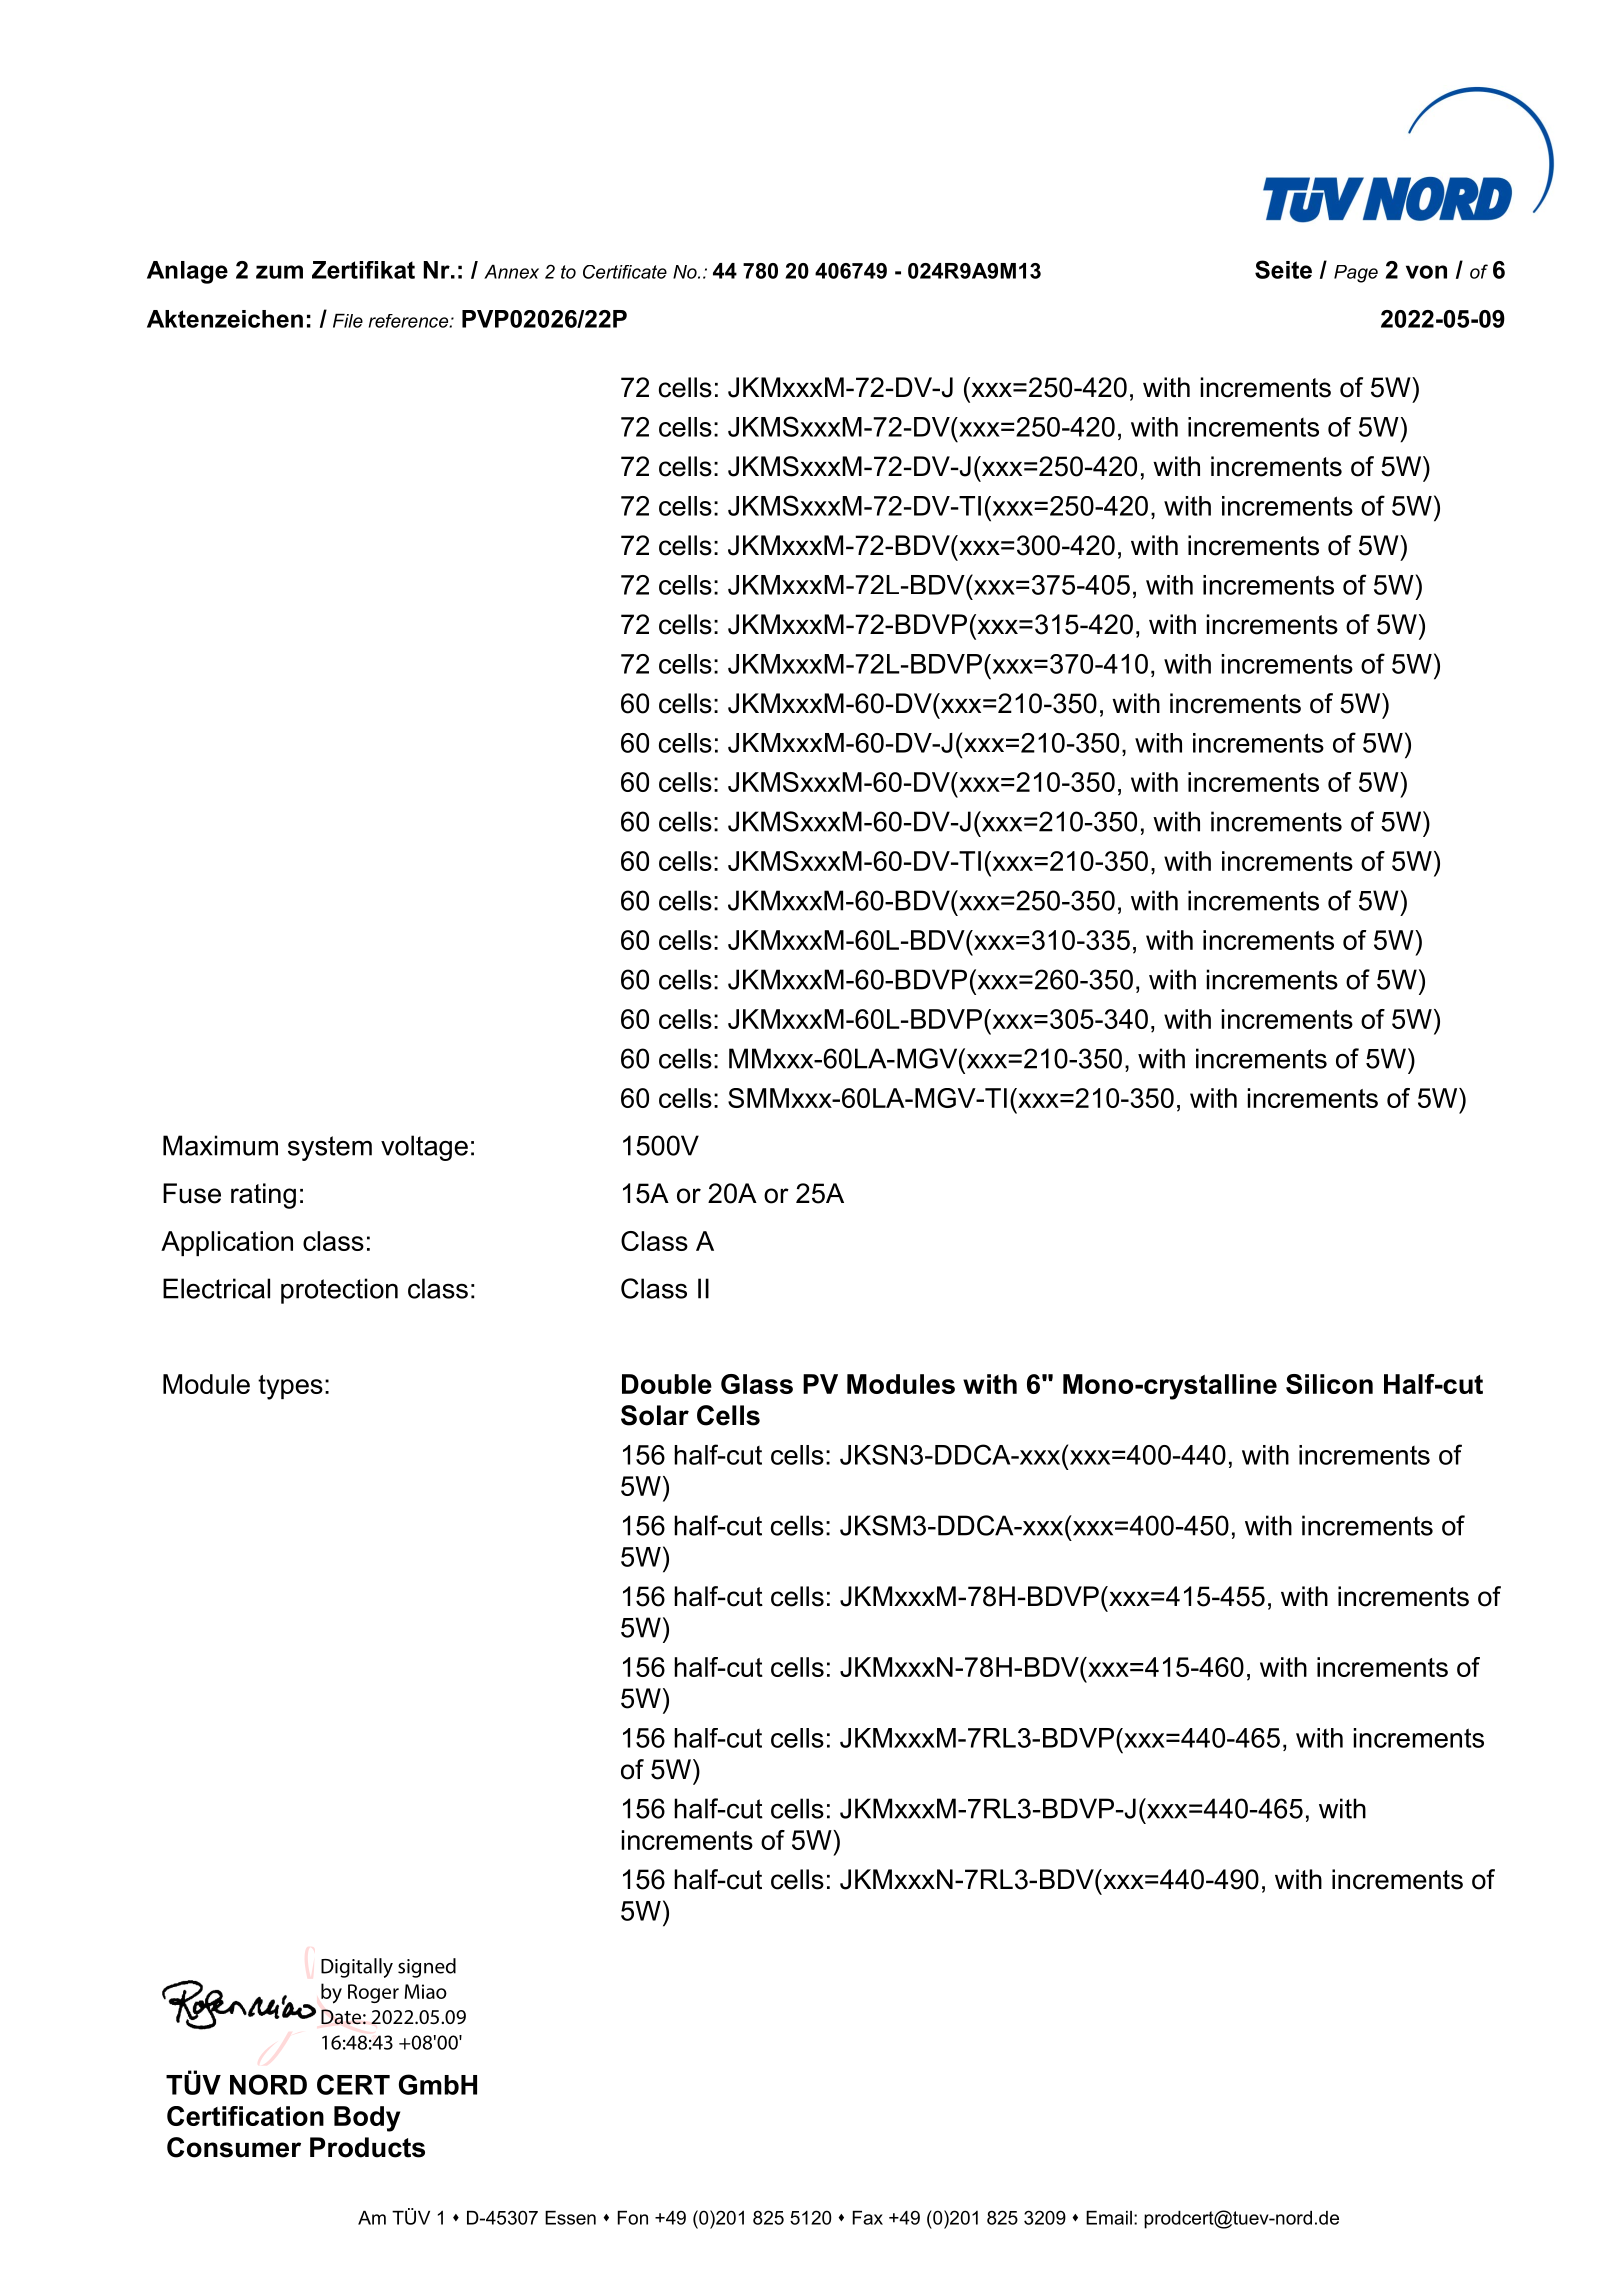 This page has height=2293, width=1621. Describe the element at coordinates (348, 321) in the page. I see `File` at that location.
